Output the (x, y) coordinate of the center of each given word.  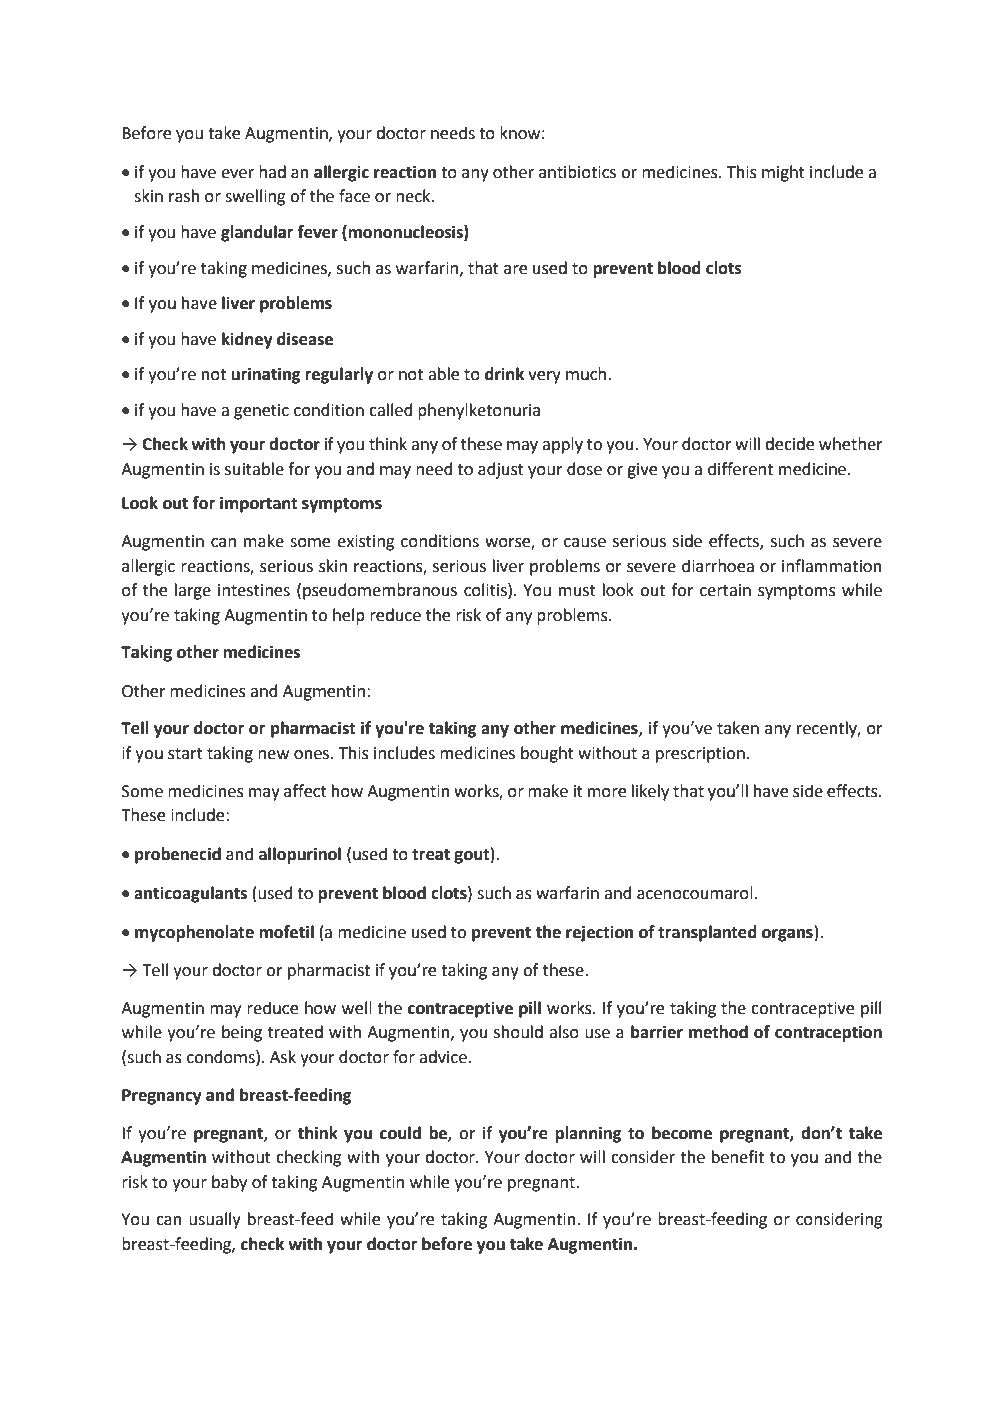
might (783, 173)
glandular (257, 233)
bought (547, 754)
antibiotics (577, 172)
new (273, 755)
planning (588, 1134)
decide (789, 444)
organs (787, 935)
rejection (599, 933)
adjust (501, 470)
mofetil (286, 932)
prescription (700, 755)
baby (229, 1183)
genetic (261, 412)
